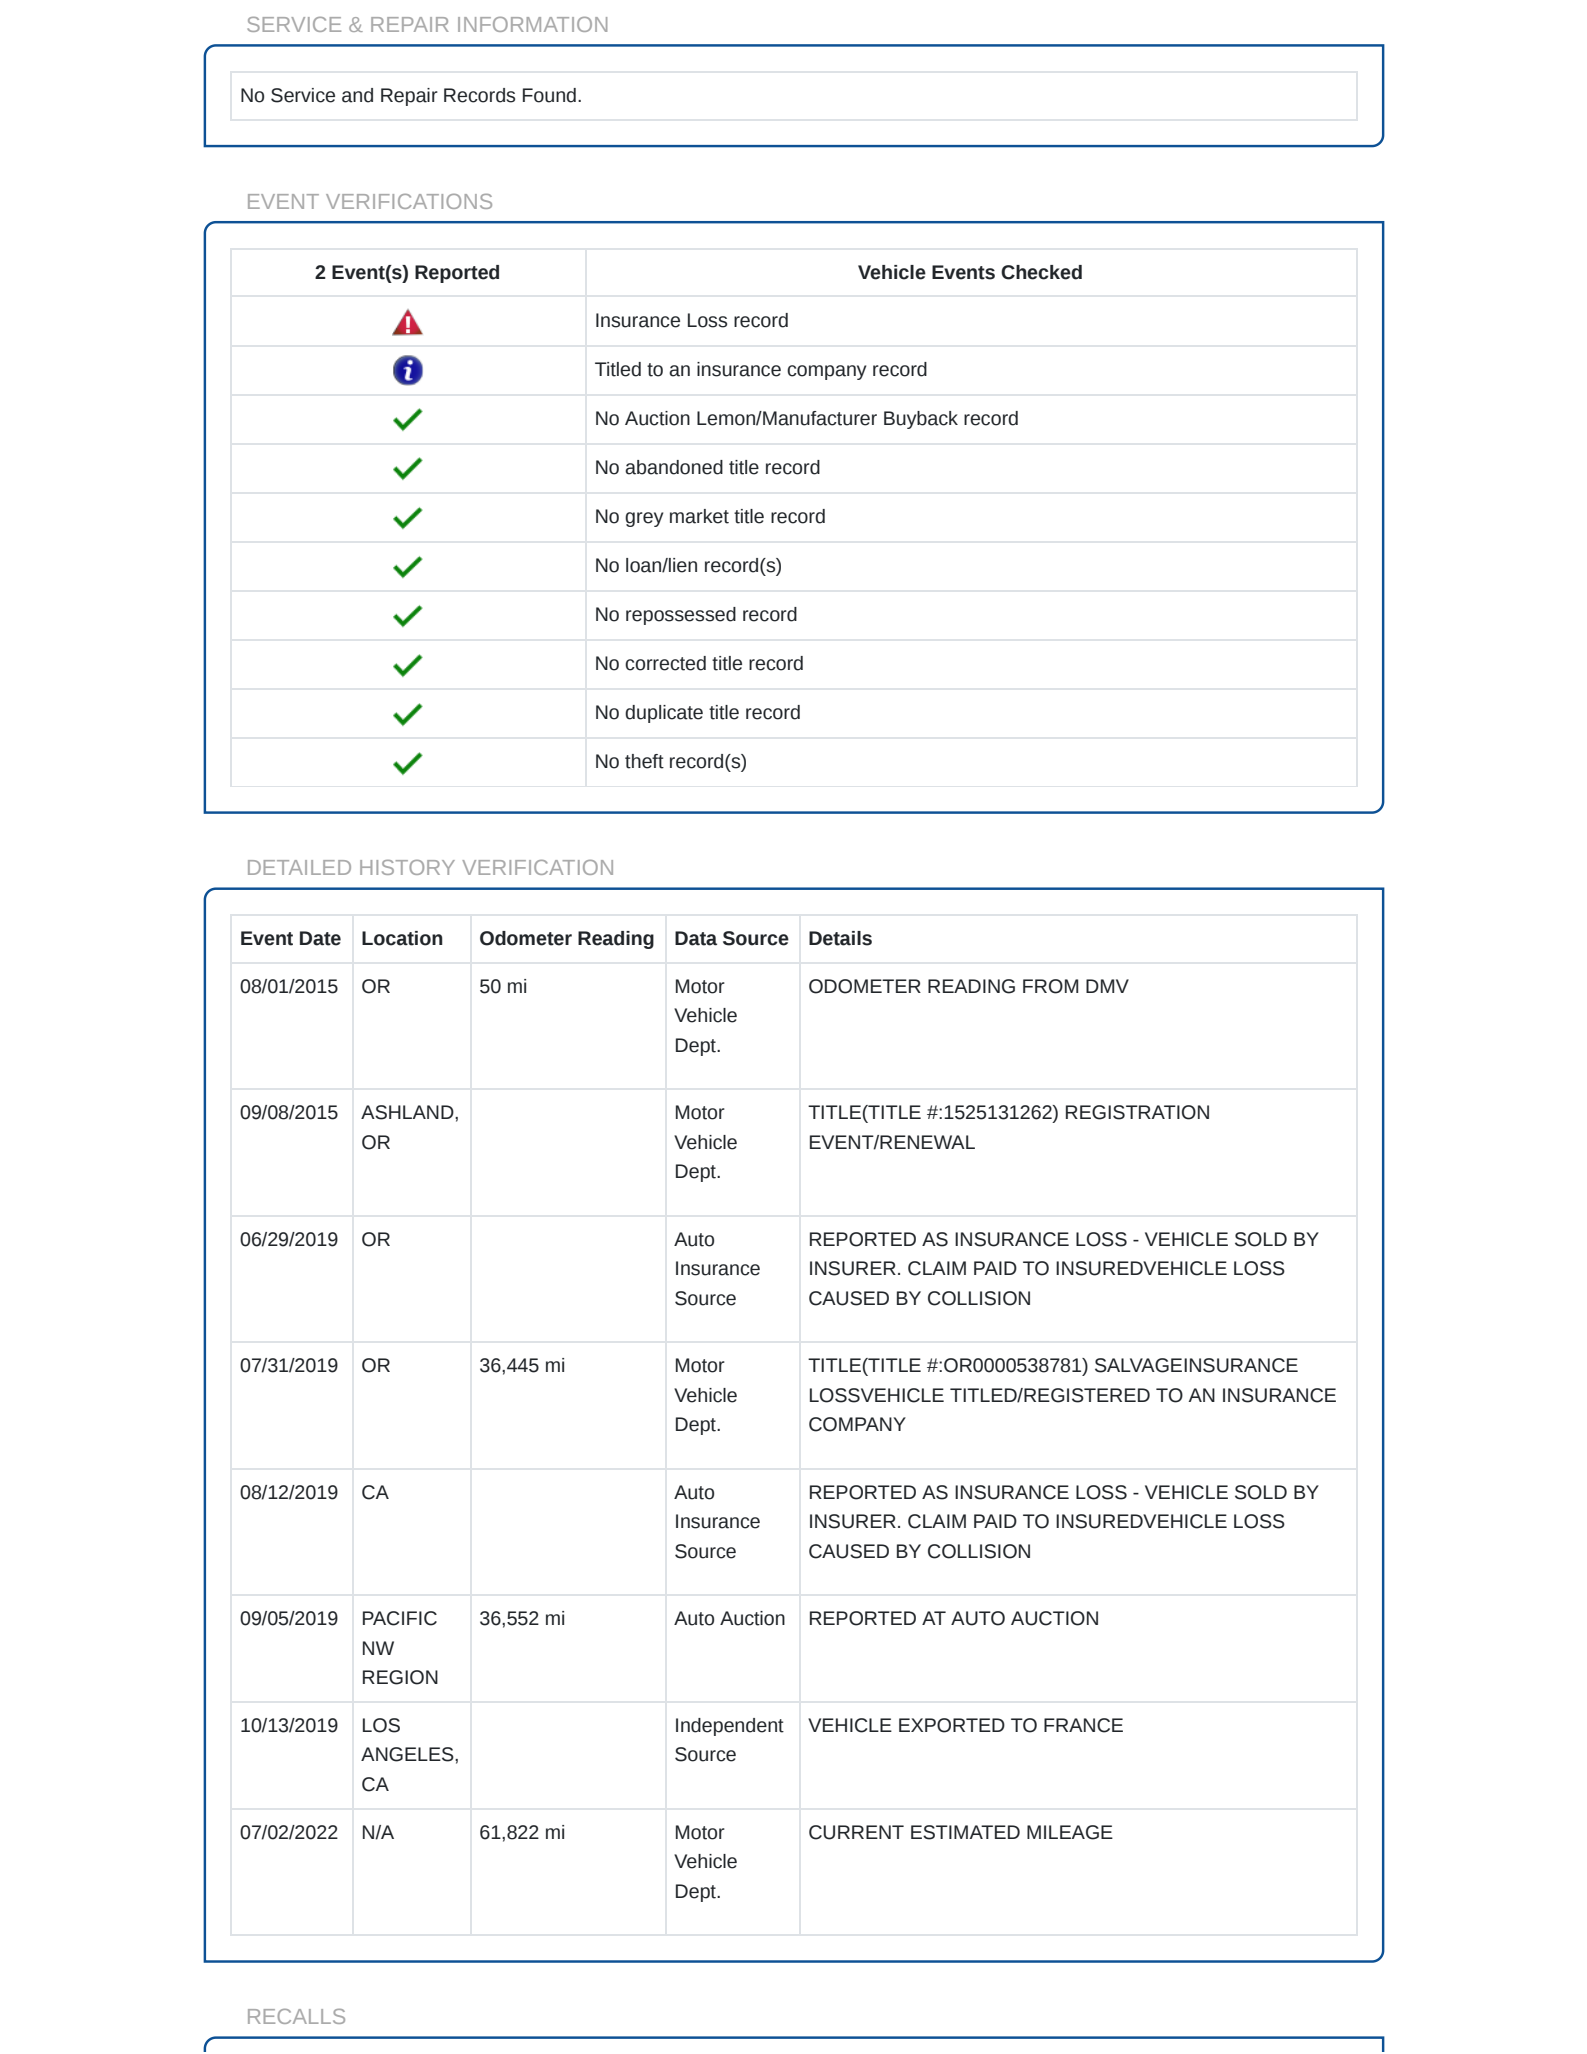 This document has height=2054, width=1587. Describe the element at coordinates (1050, 986) in the document. I see `FROM` at that location.
